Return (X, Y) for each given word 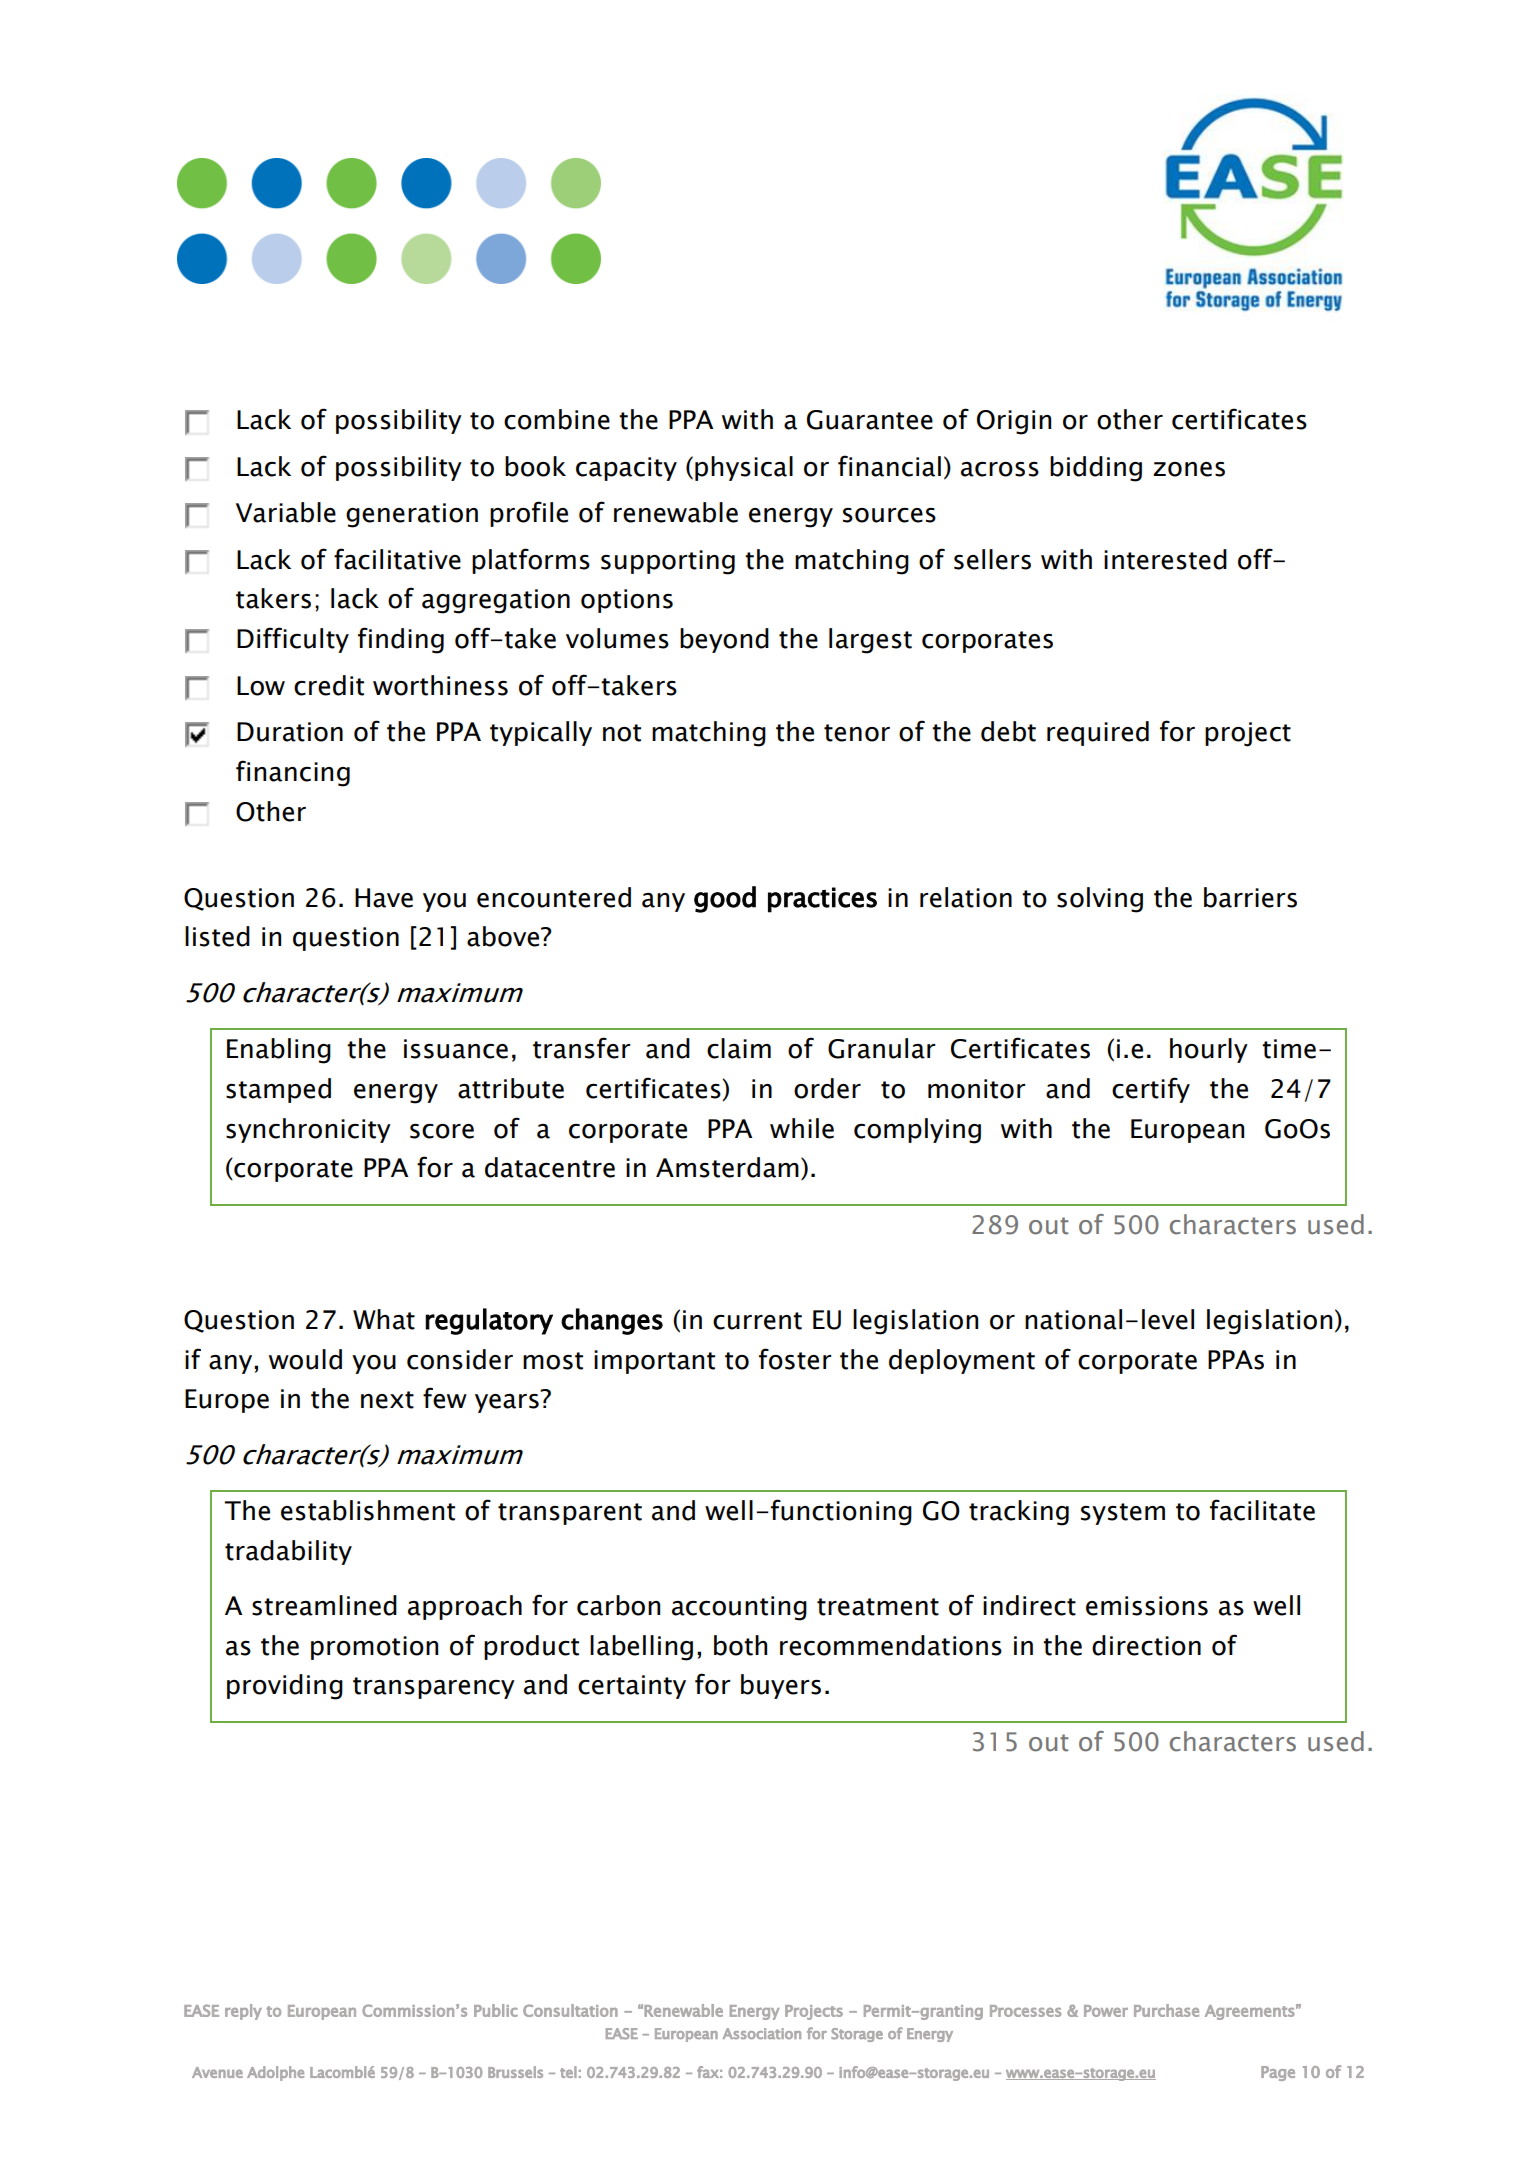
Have (384, 898)
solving (1100, 900)
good (725, 899)
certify (1151, 1090)
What (384, 1319)
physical (744, 468)
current (757, 1321)
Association (762, 2033)
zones (1189, 469)
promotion (374, 1648)
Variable (286, 512)
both (740, 1645)
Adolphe (275, 2073)
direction (1146, 1645)
